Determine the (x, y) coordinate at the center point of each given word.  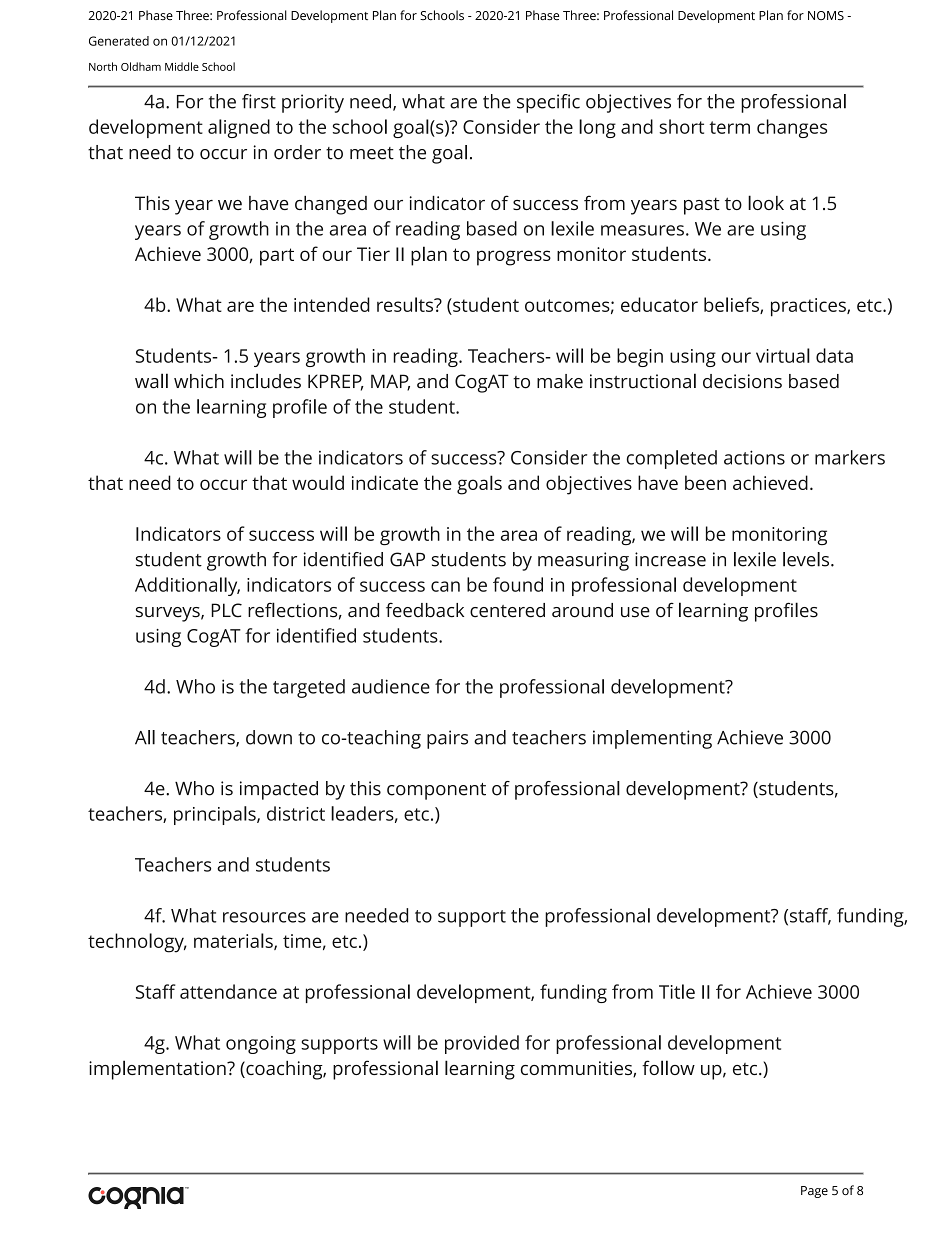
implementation (158, 1070)
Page (814, 1192)
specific (548, 103)
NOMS (826, 15)
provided (482, 1044)
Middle (182, 66)
